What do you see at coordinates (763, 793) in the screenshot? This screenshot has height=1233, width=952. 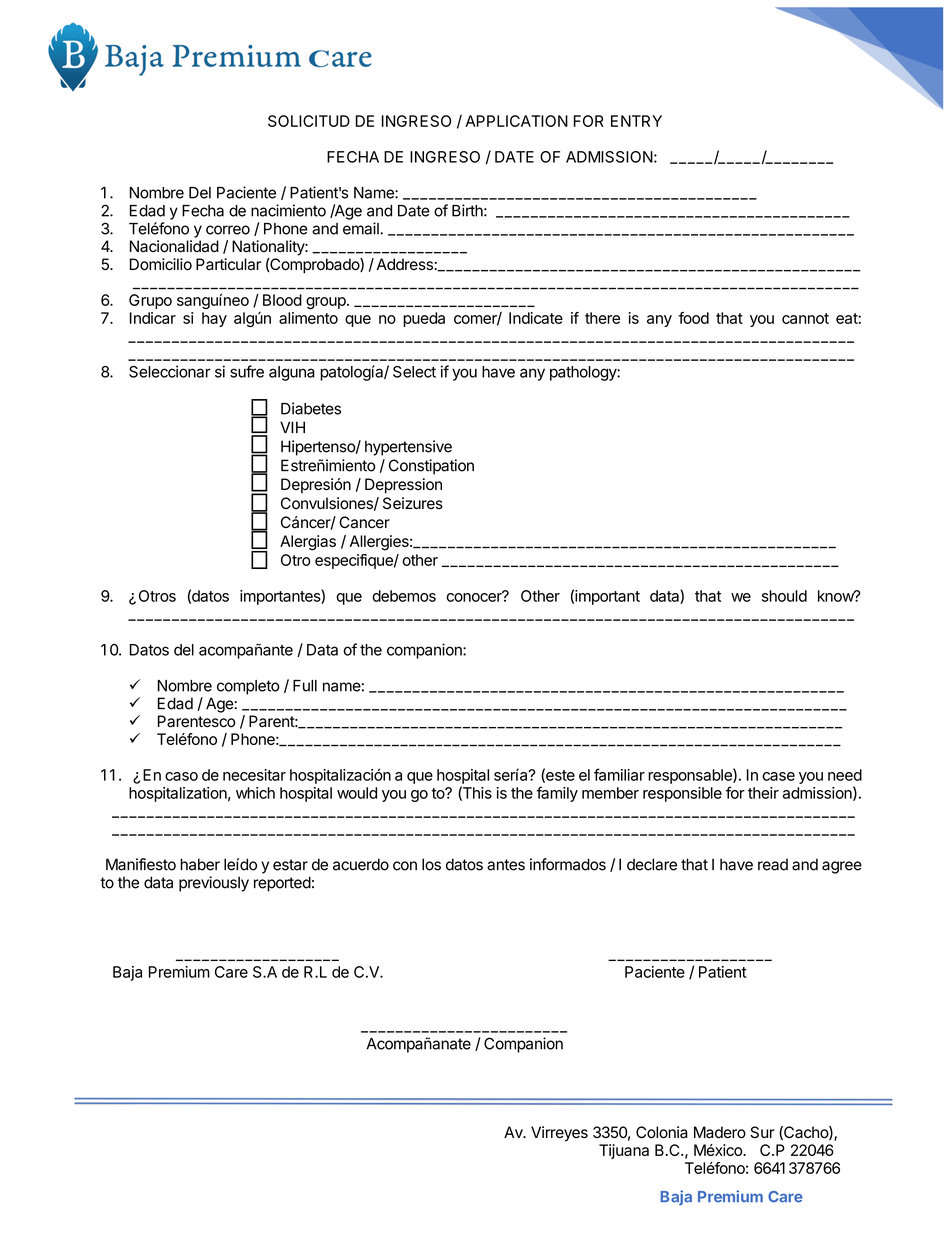 I see `their` at bounding box center [763, 793].
